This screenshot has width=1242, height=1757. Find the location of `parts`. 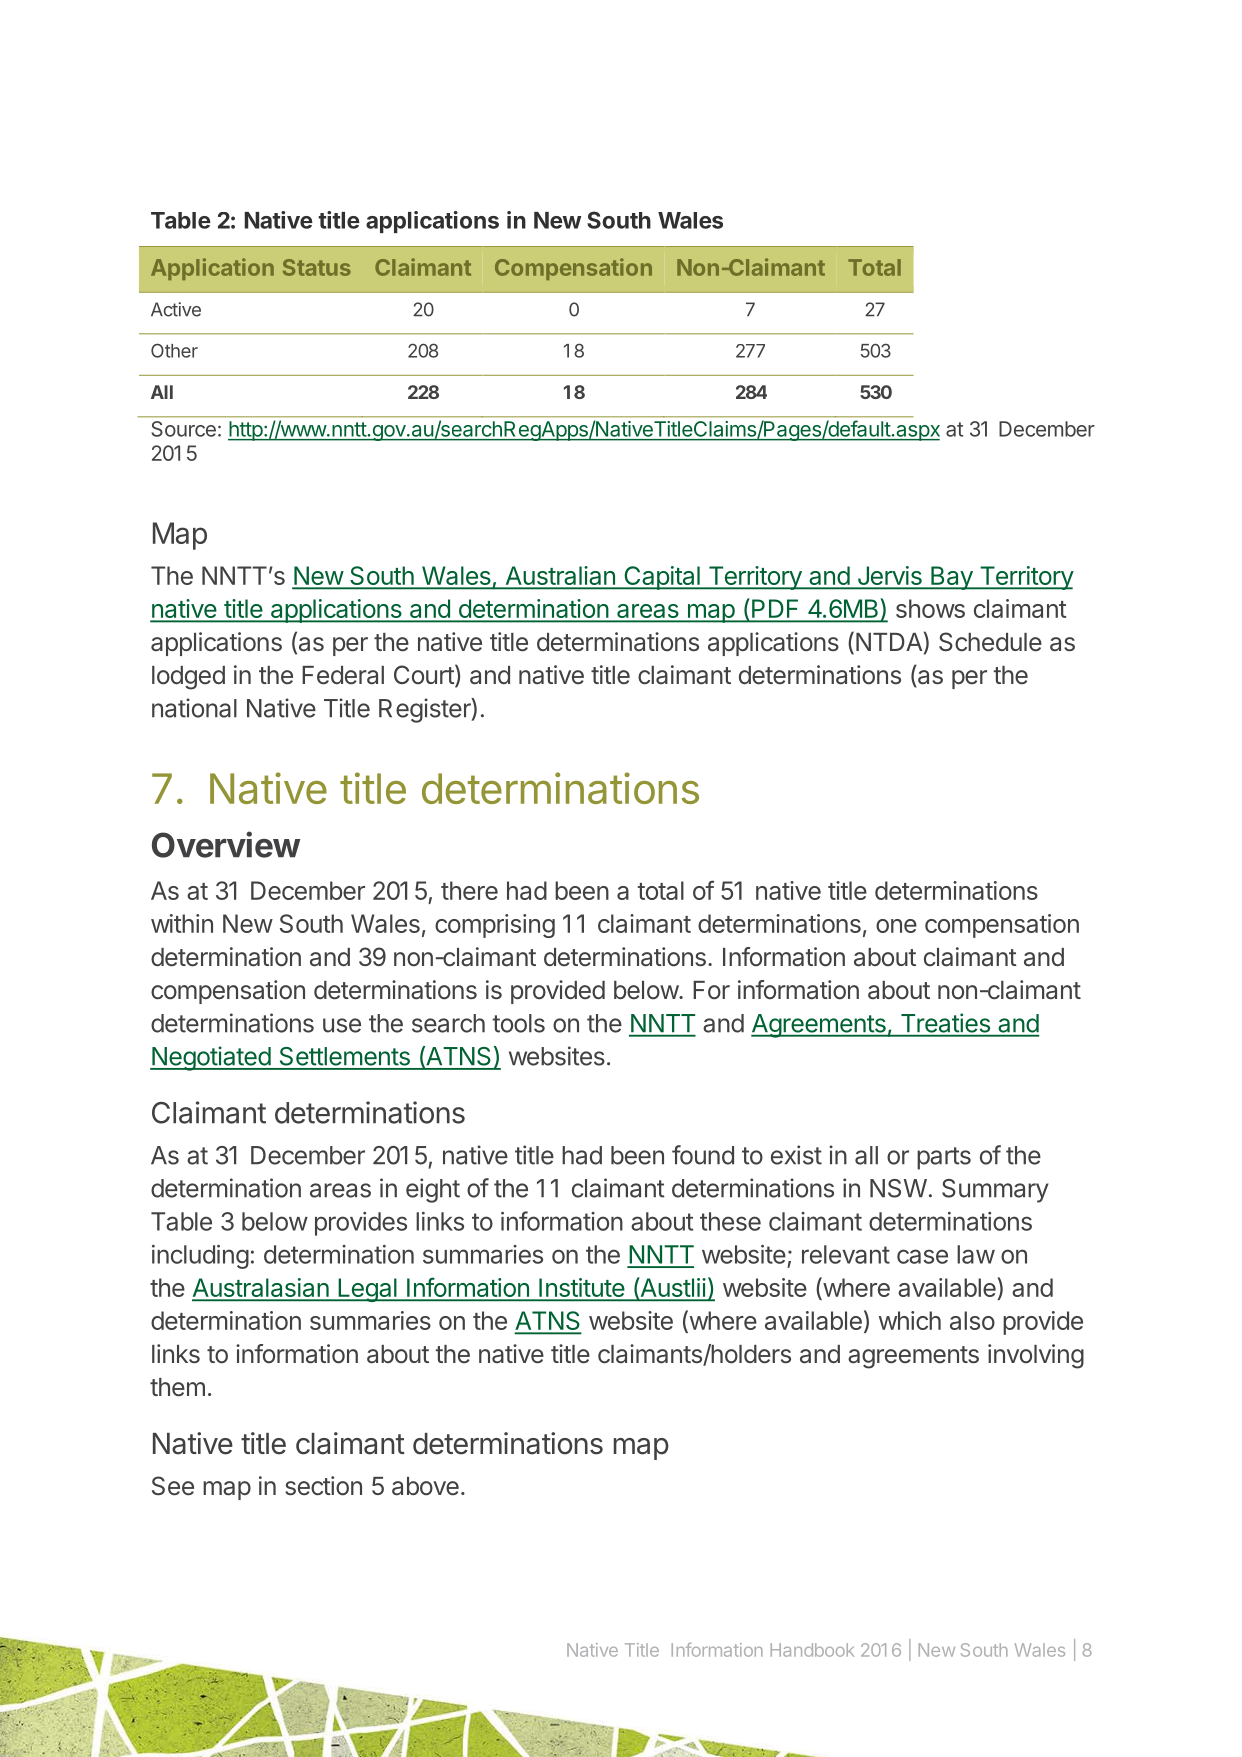

parts is located at coordinates (944, 1158).
